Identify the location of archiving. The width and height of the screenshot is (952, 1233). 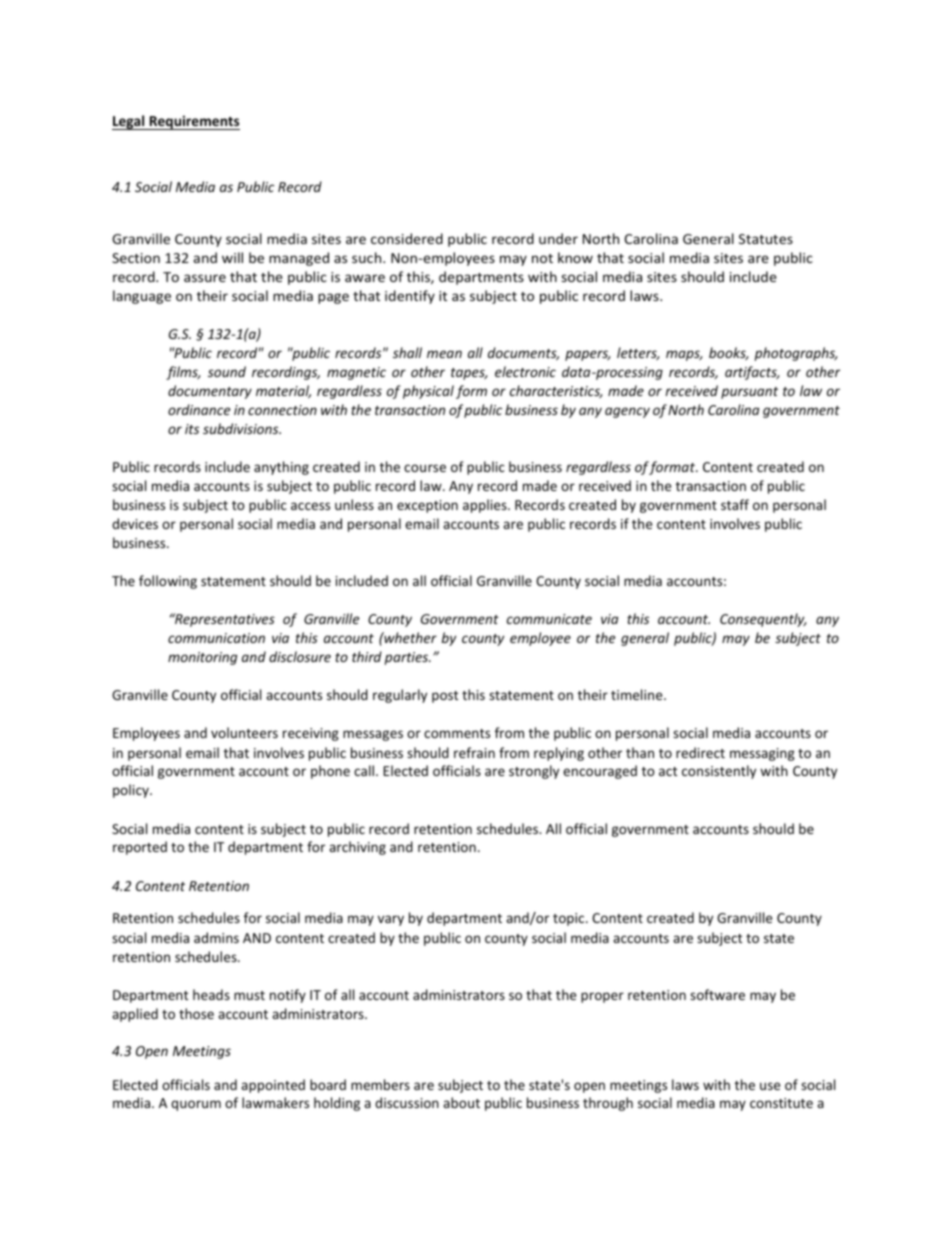
(357, 848).
